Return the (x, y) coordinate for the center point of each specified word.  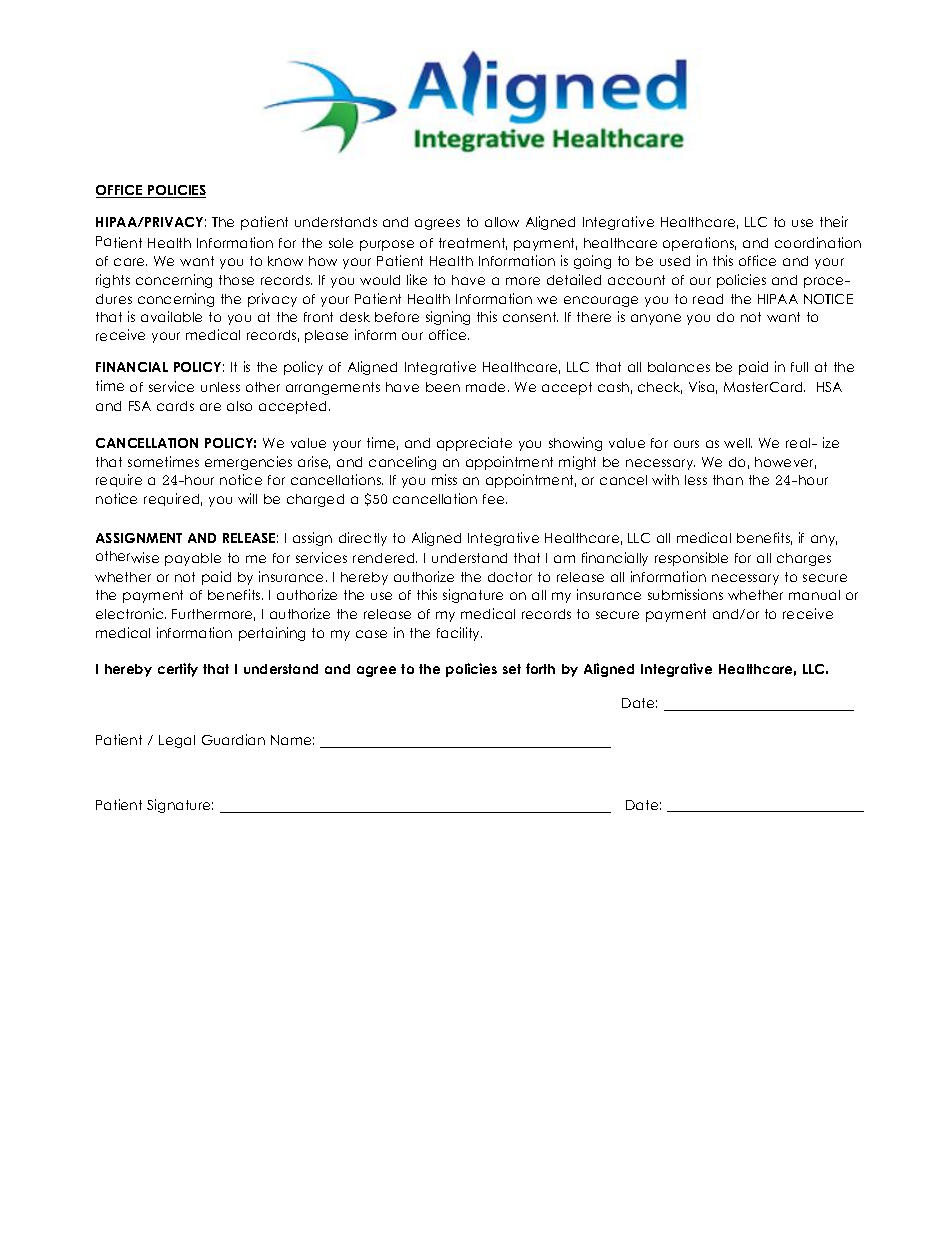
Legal (177, 741)
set (512, 669)
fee (495, 499)
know (285, 261)
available (171, 316)
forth (540, 668)
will (247, 498)
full (799, 367)
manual (814, 595)
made (487, 387)
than (728, 480)
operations (699, 244)
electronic (131, 613)
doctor (510, 577)
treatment (473, 244)
